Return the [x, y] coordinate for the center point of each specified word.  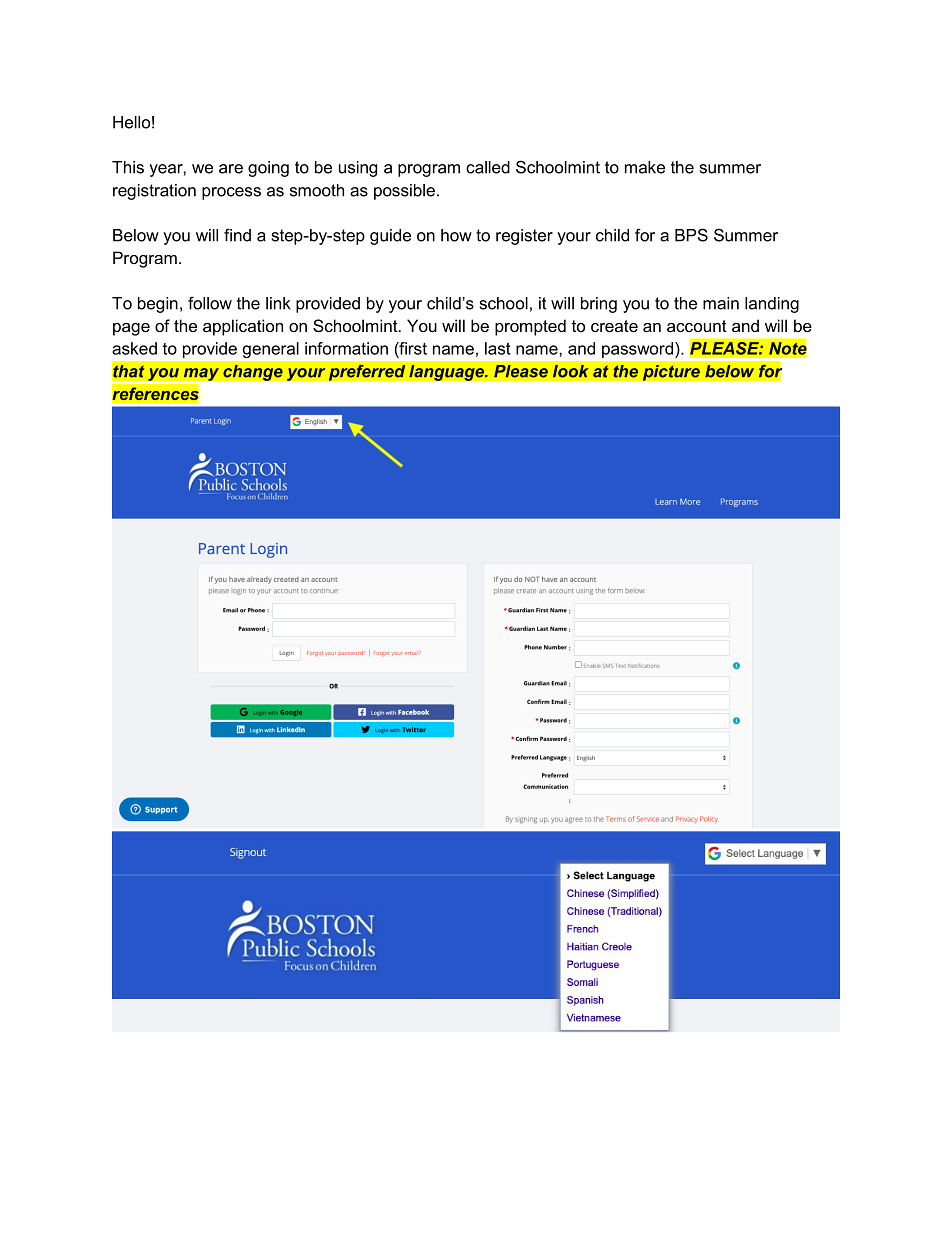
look [570, 371]
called [488, 167]
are [231, 169]
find [237, 235]
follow [210, 303]
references [155, 394]
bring [599, 305]
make [645, 167]
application [243, 327]
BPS [691, 235]
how [456, 235]
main [721, 303]
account [697, 326]
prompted [530, 327]
